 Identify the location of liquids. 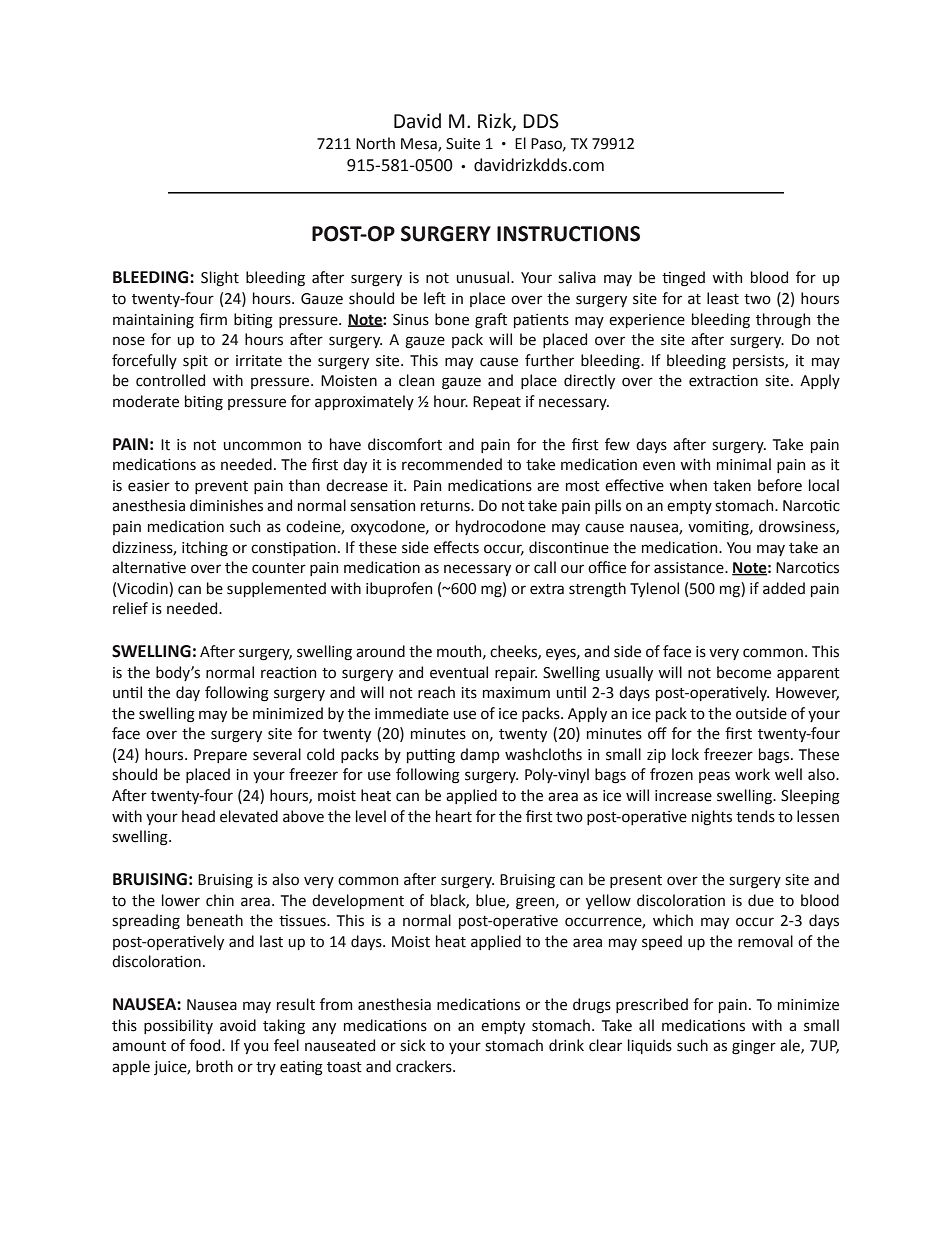
(650, 1046).
